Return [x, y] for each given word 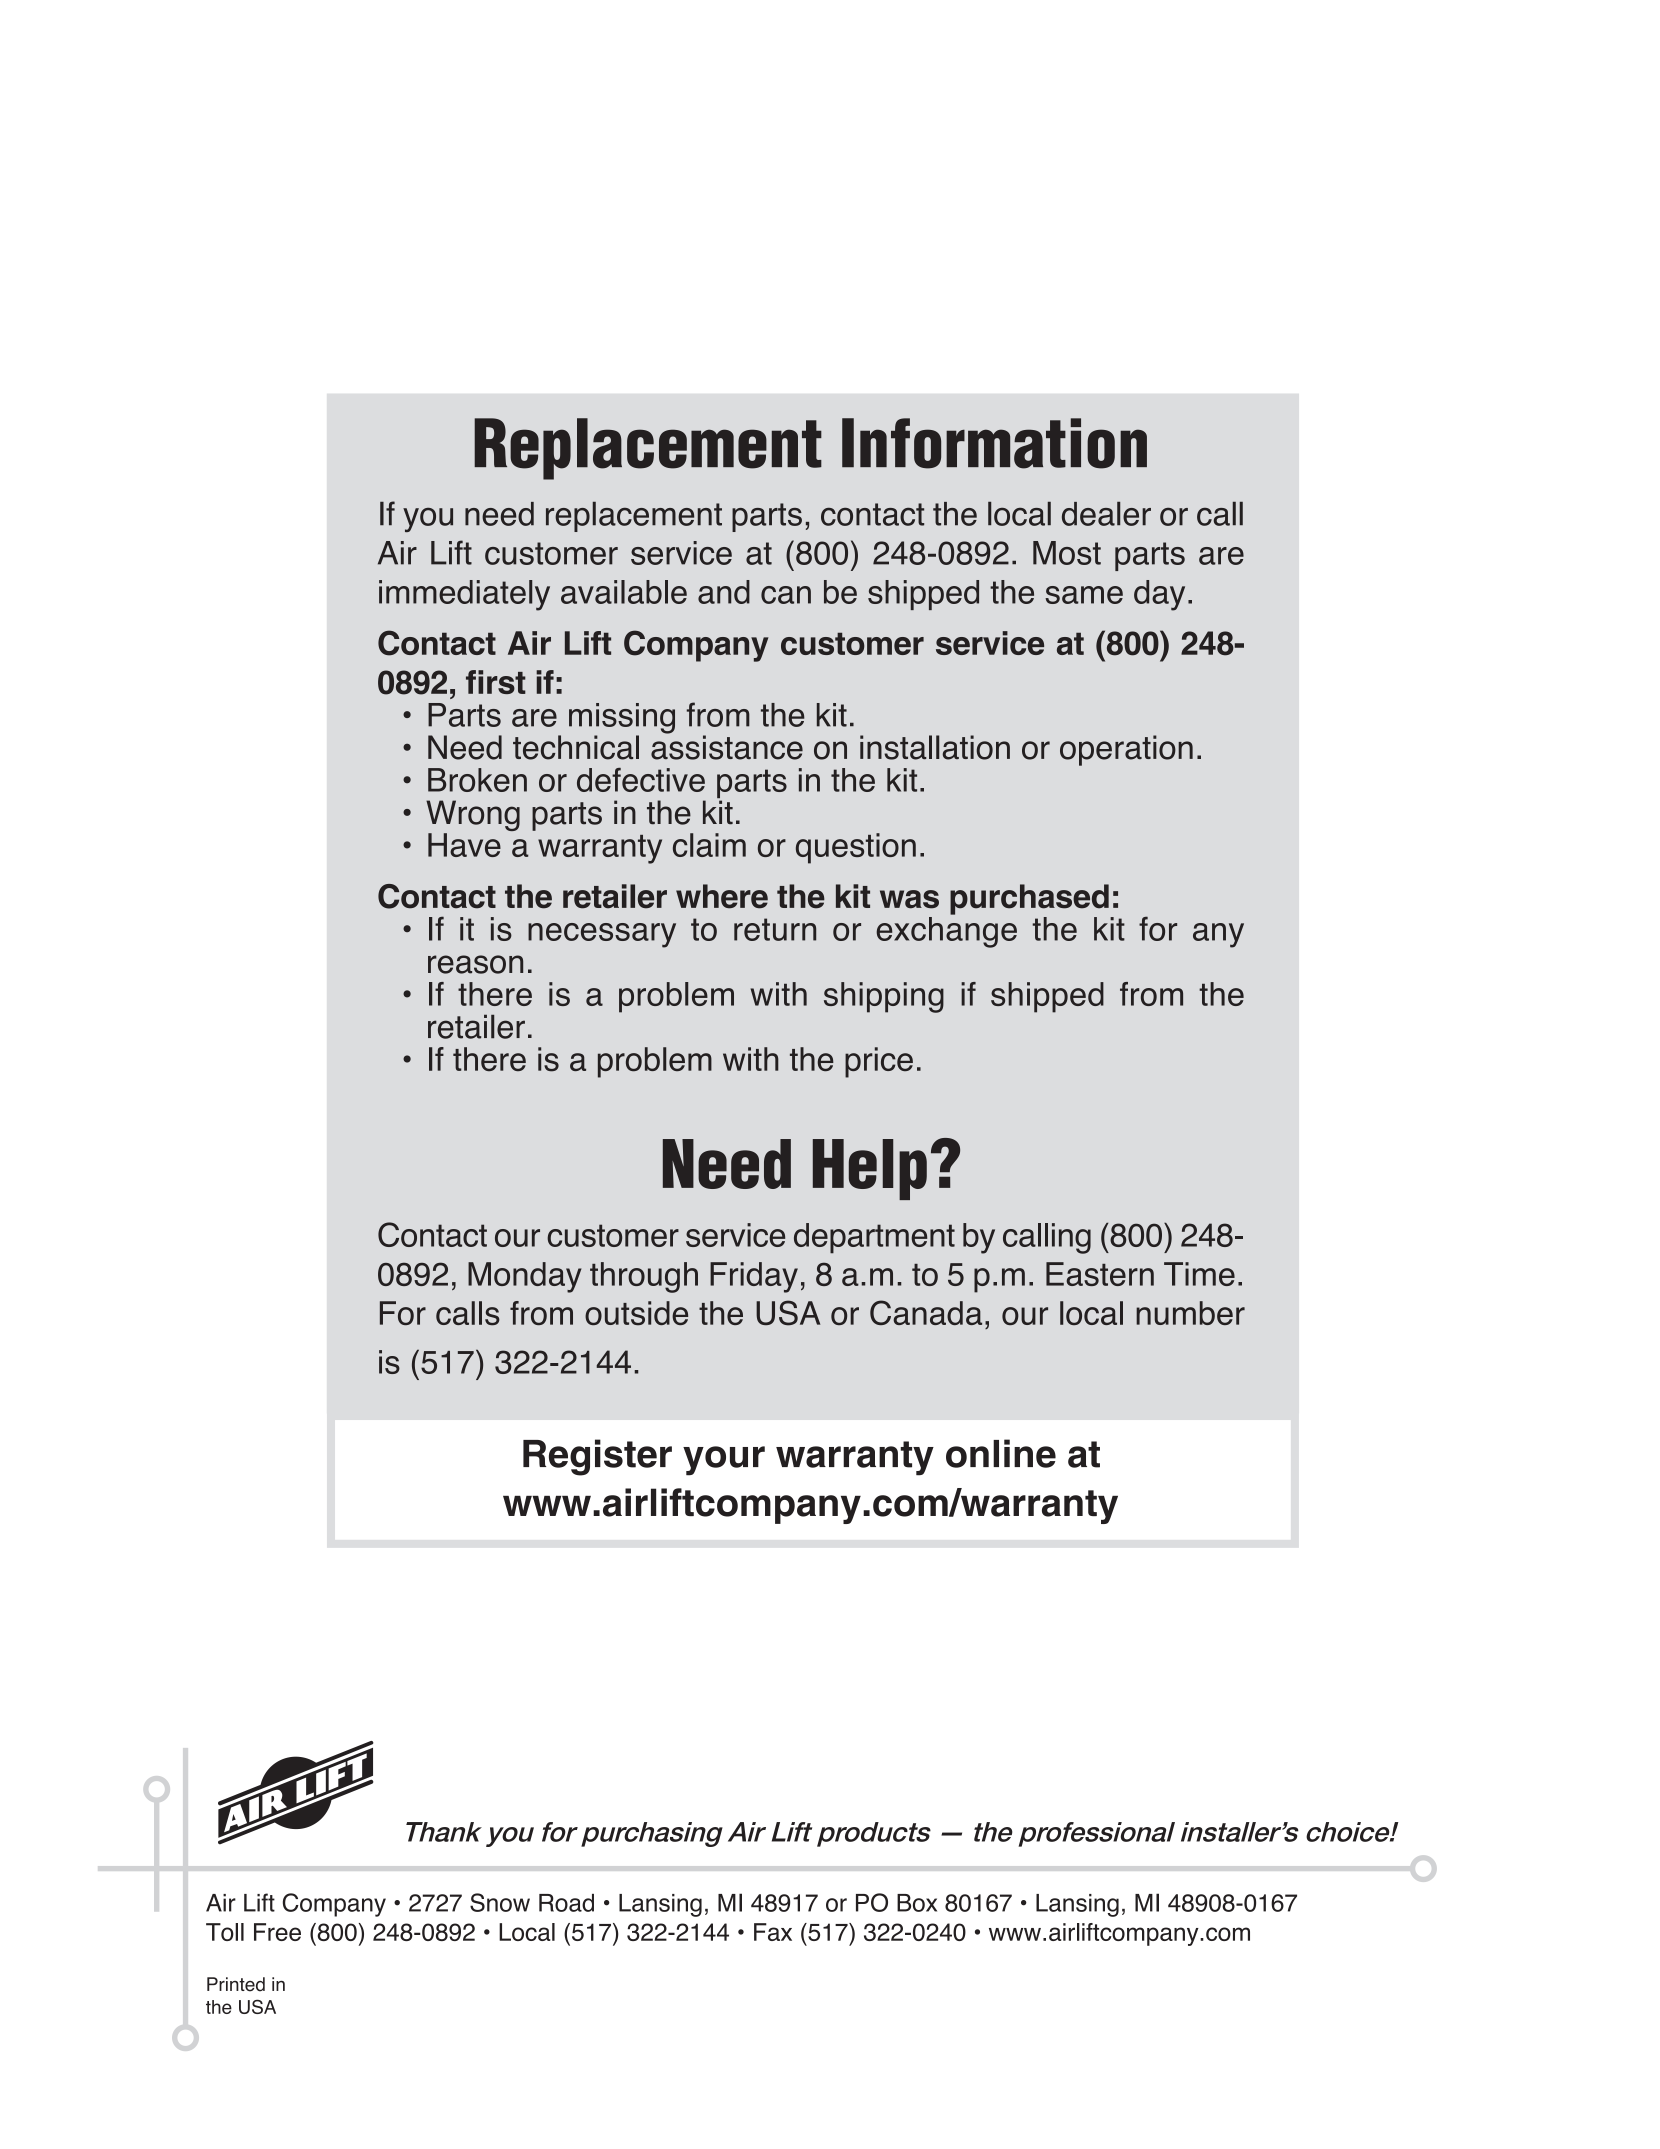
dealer [1106, 514]
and [724, 592]
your [724, 1461]
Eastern [1100, 1274]
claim [709, 845]
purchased [1029, 899]
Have [464, 845]
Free [277, 1932]
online [1001, 1453]
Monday [524, 1277]
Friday [754, 1277]
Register [597, 1457]
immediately [464, 595]
